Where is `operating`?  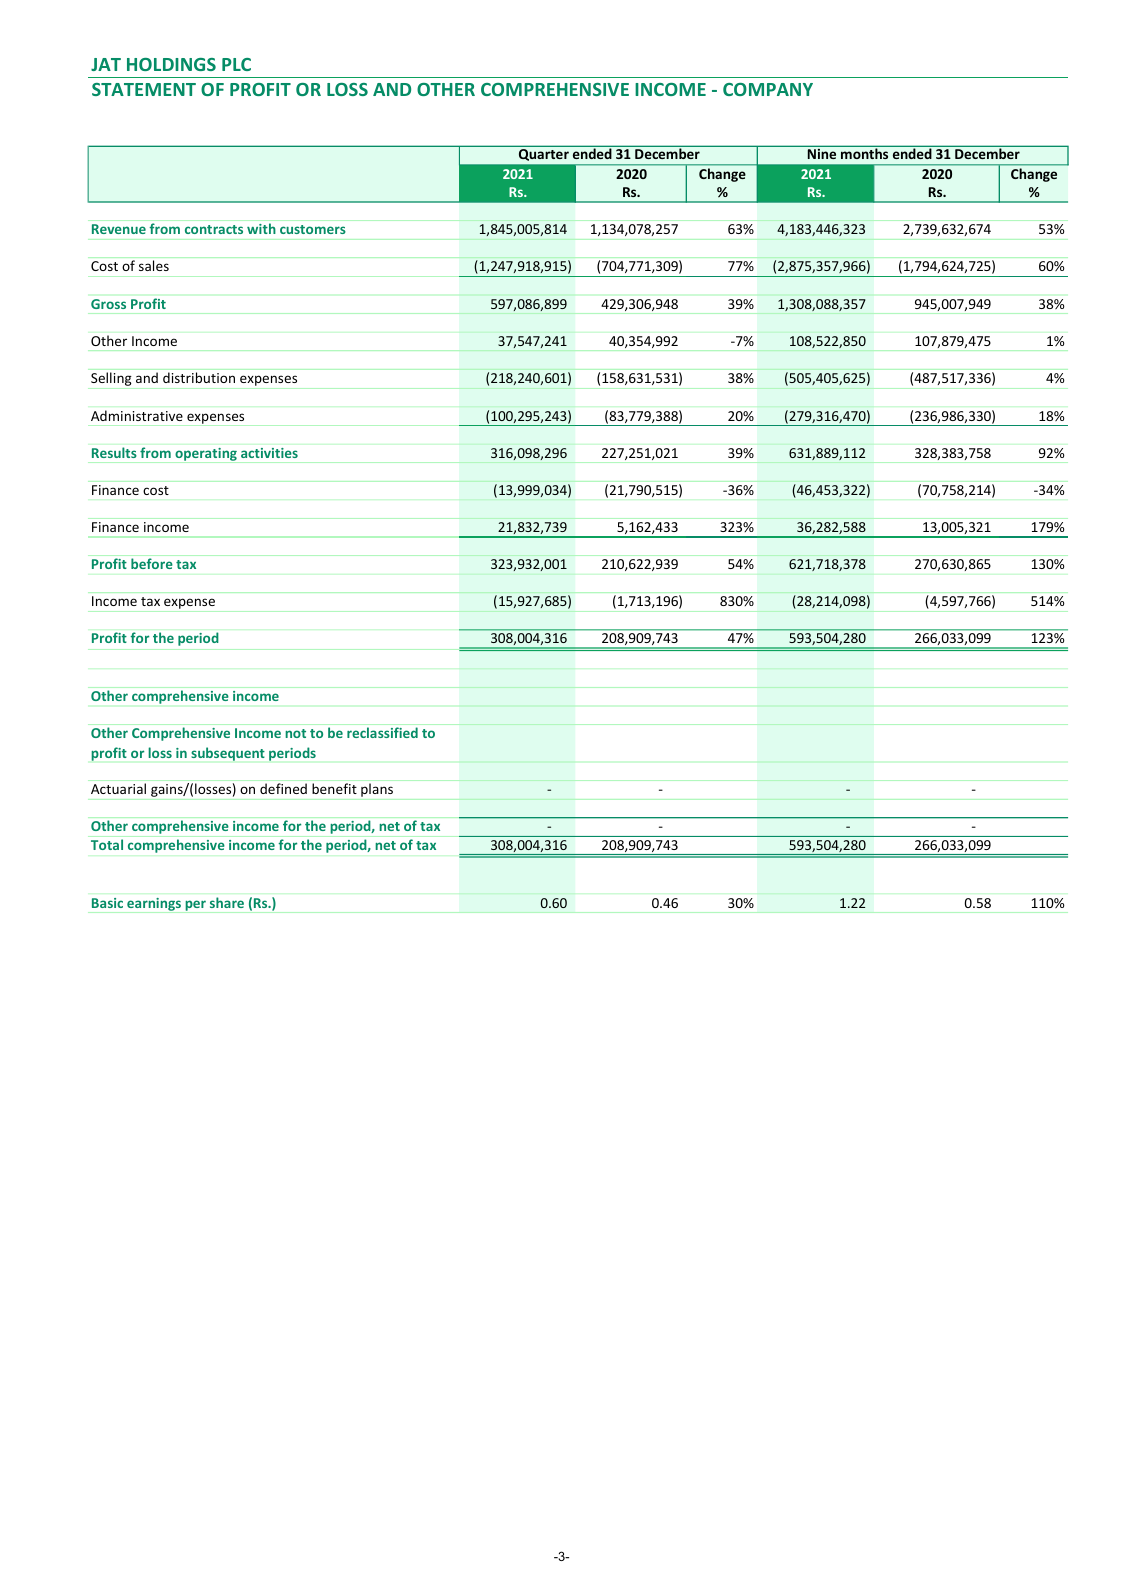
operating is located at coordinates (206, 454).
